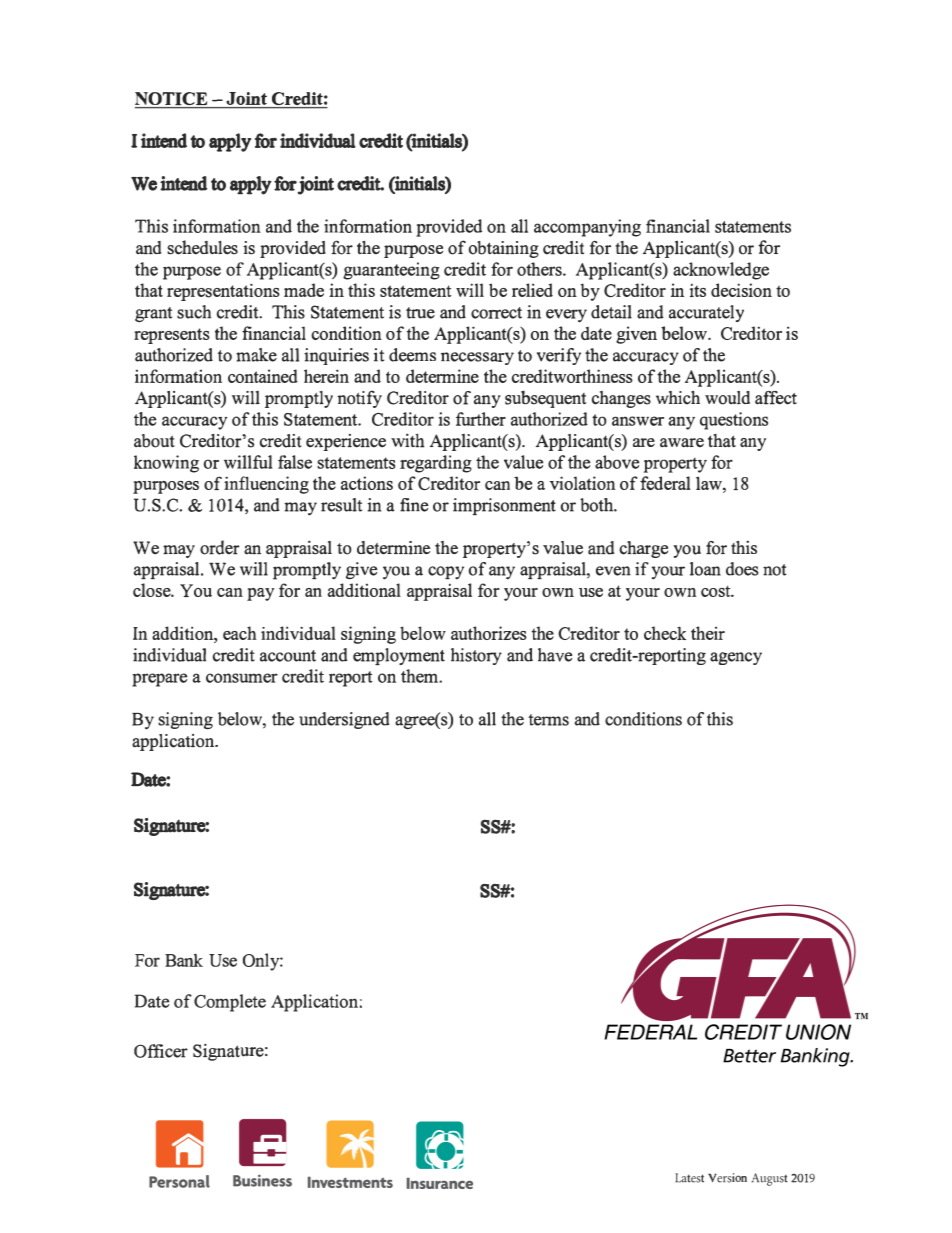  I want to click on NOTICE, so click(172, 100).
